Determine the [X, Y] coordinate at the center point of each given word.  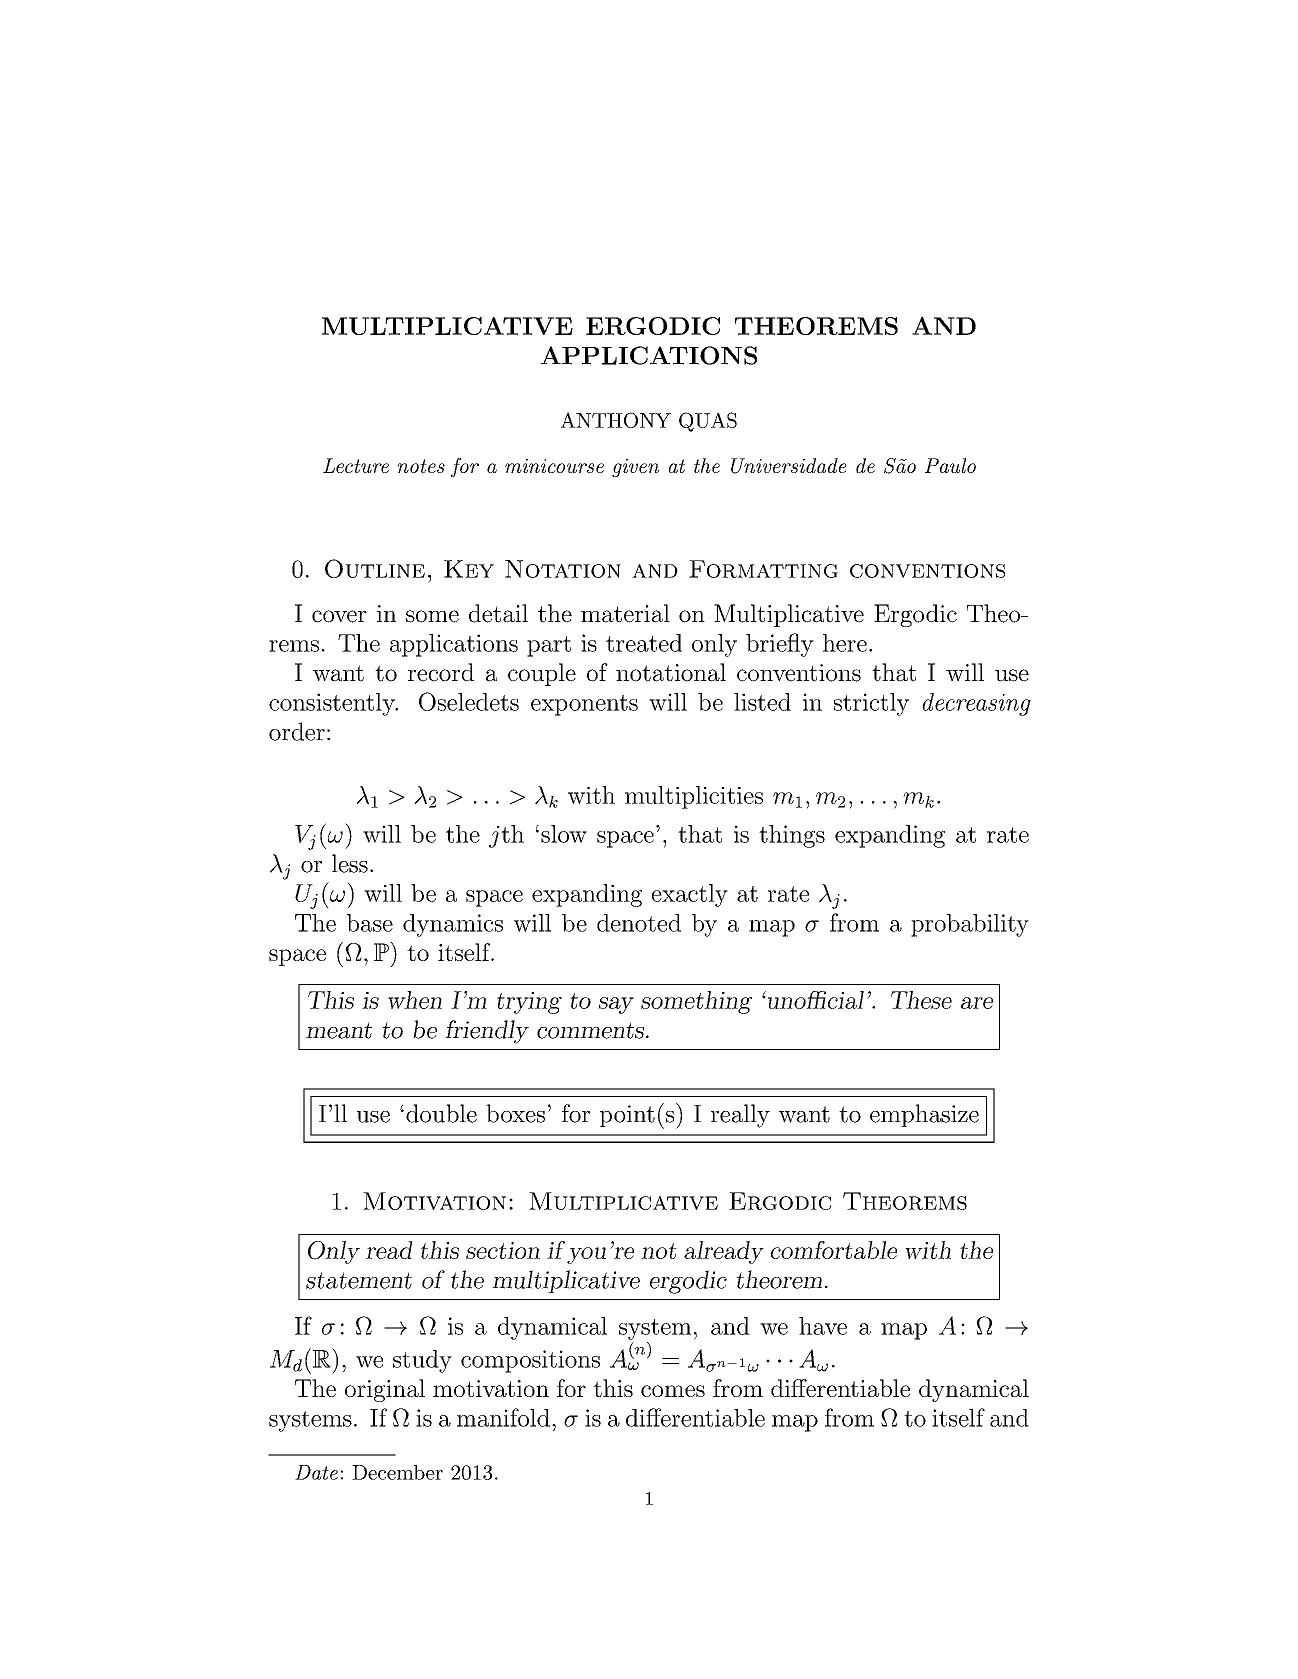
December [397, 1472]
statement [359, 1280]
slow [564, 834]
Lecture [356, 465]
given [635, 468]
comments [592, 1030]
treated [644, 643]
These [921, 1000]
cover [339, 616]
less [350, 863]
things [792, 836]
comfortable [834, 1250]
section [503, 1250]
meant [339, 1030]
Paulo [950, 465]
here [845, 643]
